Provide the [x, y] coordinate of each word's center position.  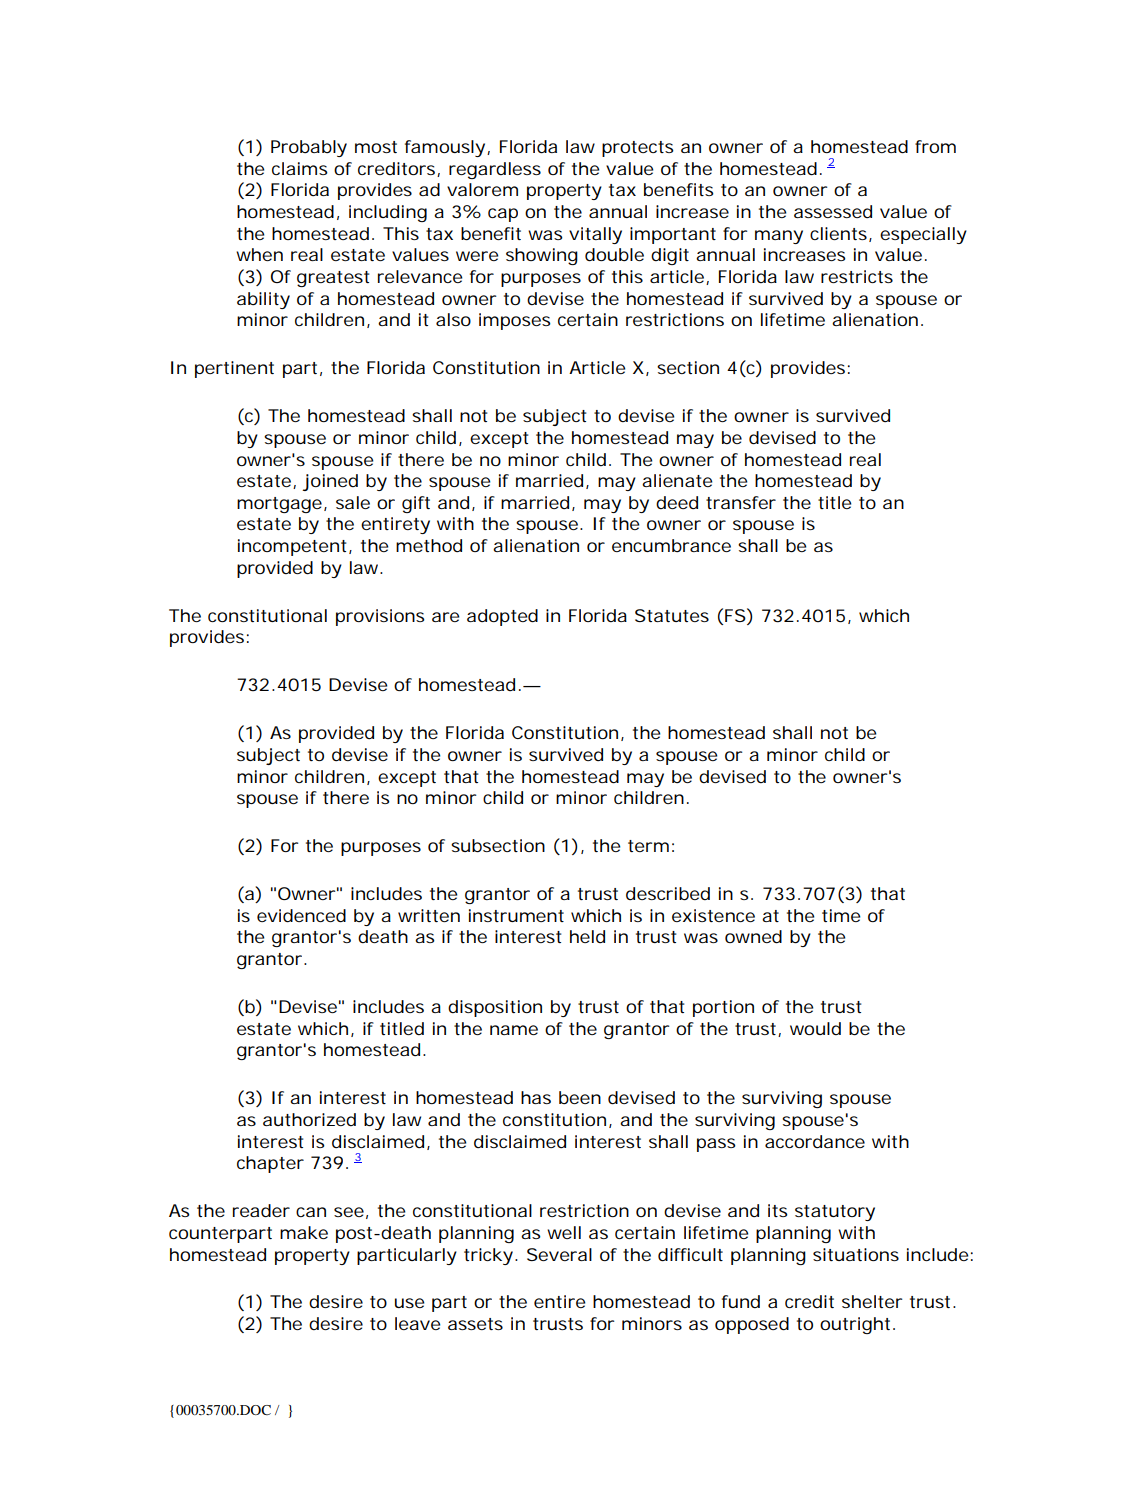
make [304, 1232]
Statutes [672, 615]
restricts [857, 276]
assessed [833, 211]
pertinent [234, 369]
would [815, 1028]
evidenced [301, 916]
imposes [515, 321]
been [580, 1097]
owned [753, 937]
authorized [309, 1119]
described [668, 894]
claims [300, 168]
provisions [380, 617]
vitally [595, 235]
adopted [502, 617]
